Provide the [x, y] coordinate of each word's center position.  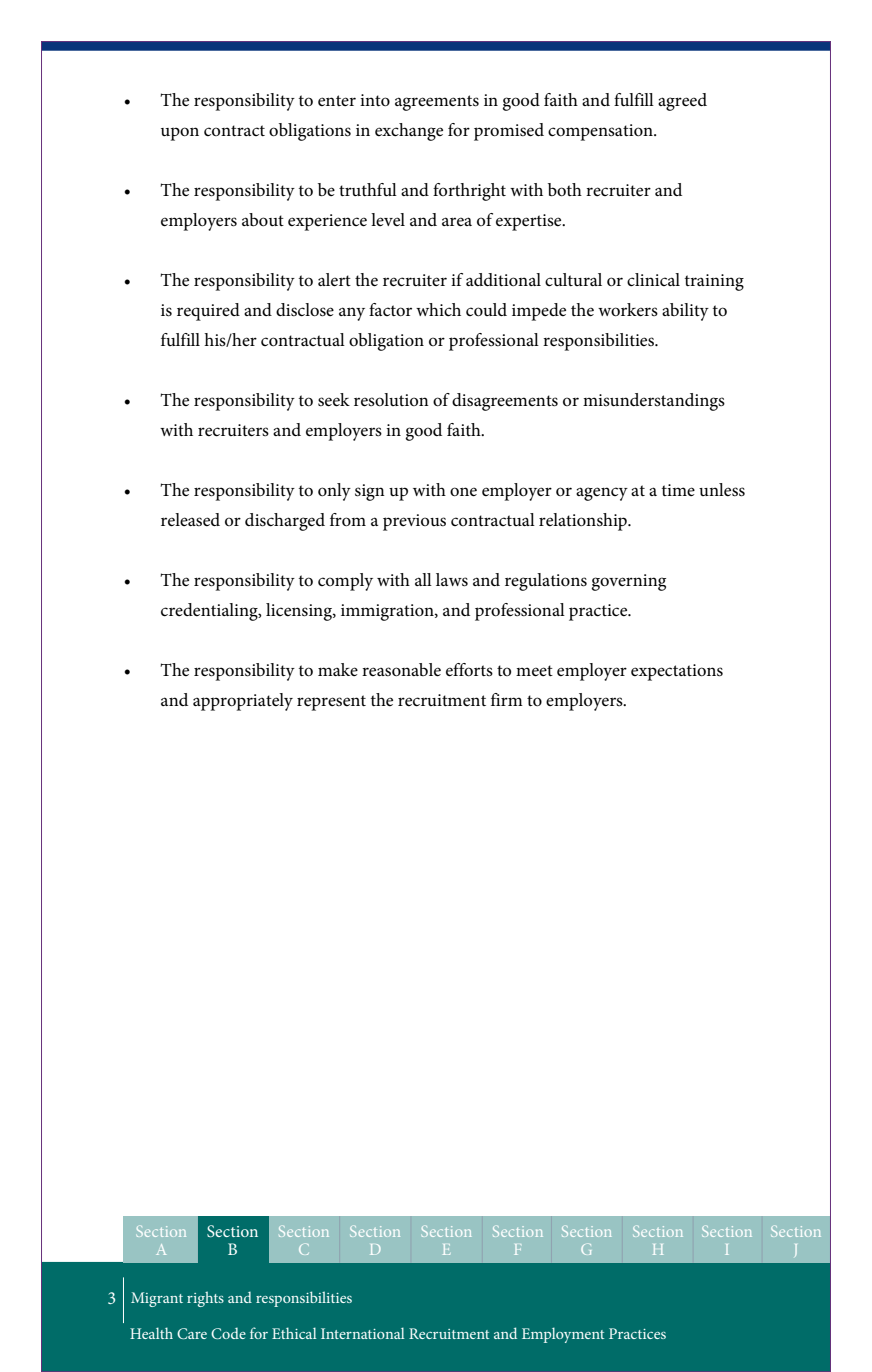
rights [205, 1299]
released [190, 520]
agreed [682, 102]
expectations [677, 672]
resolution [391, 400]
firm [507, 699]
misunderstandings [654, 402]
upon [180, 134]
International [363, 1333]
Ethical [294, 1333]
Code [228, 1333]
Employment [563, 1335]
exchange [409, 132]
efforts [469, 670]
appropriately [243, 702]
